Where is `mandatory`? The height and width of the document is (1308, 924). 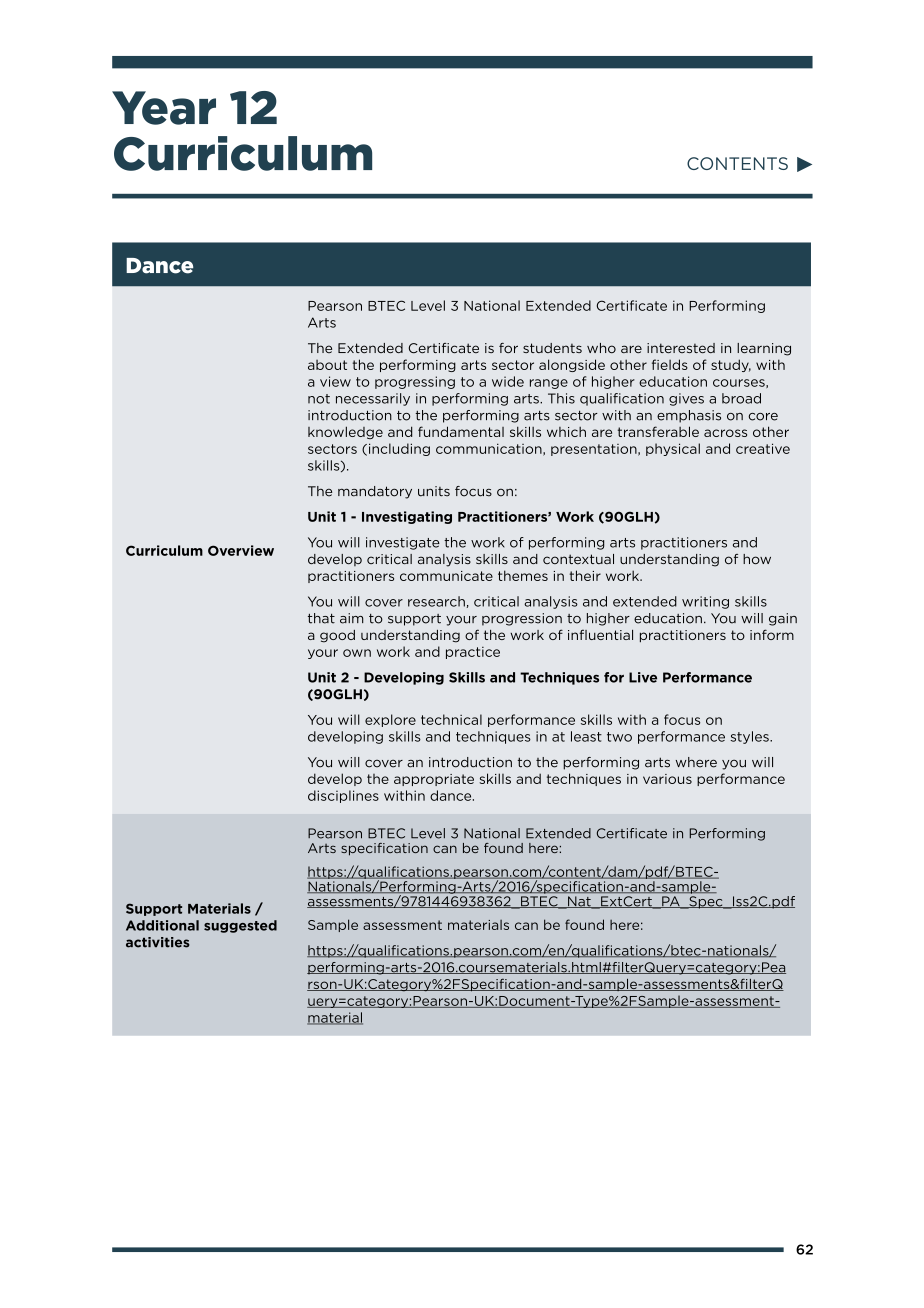 mandatory is located at coordinates (375, 492).
